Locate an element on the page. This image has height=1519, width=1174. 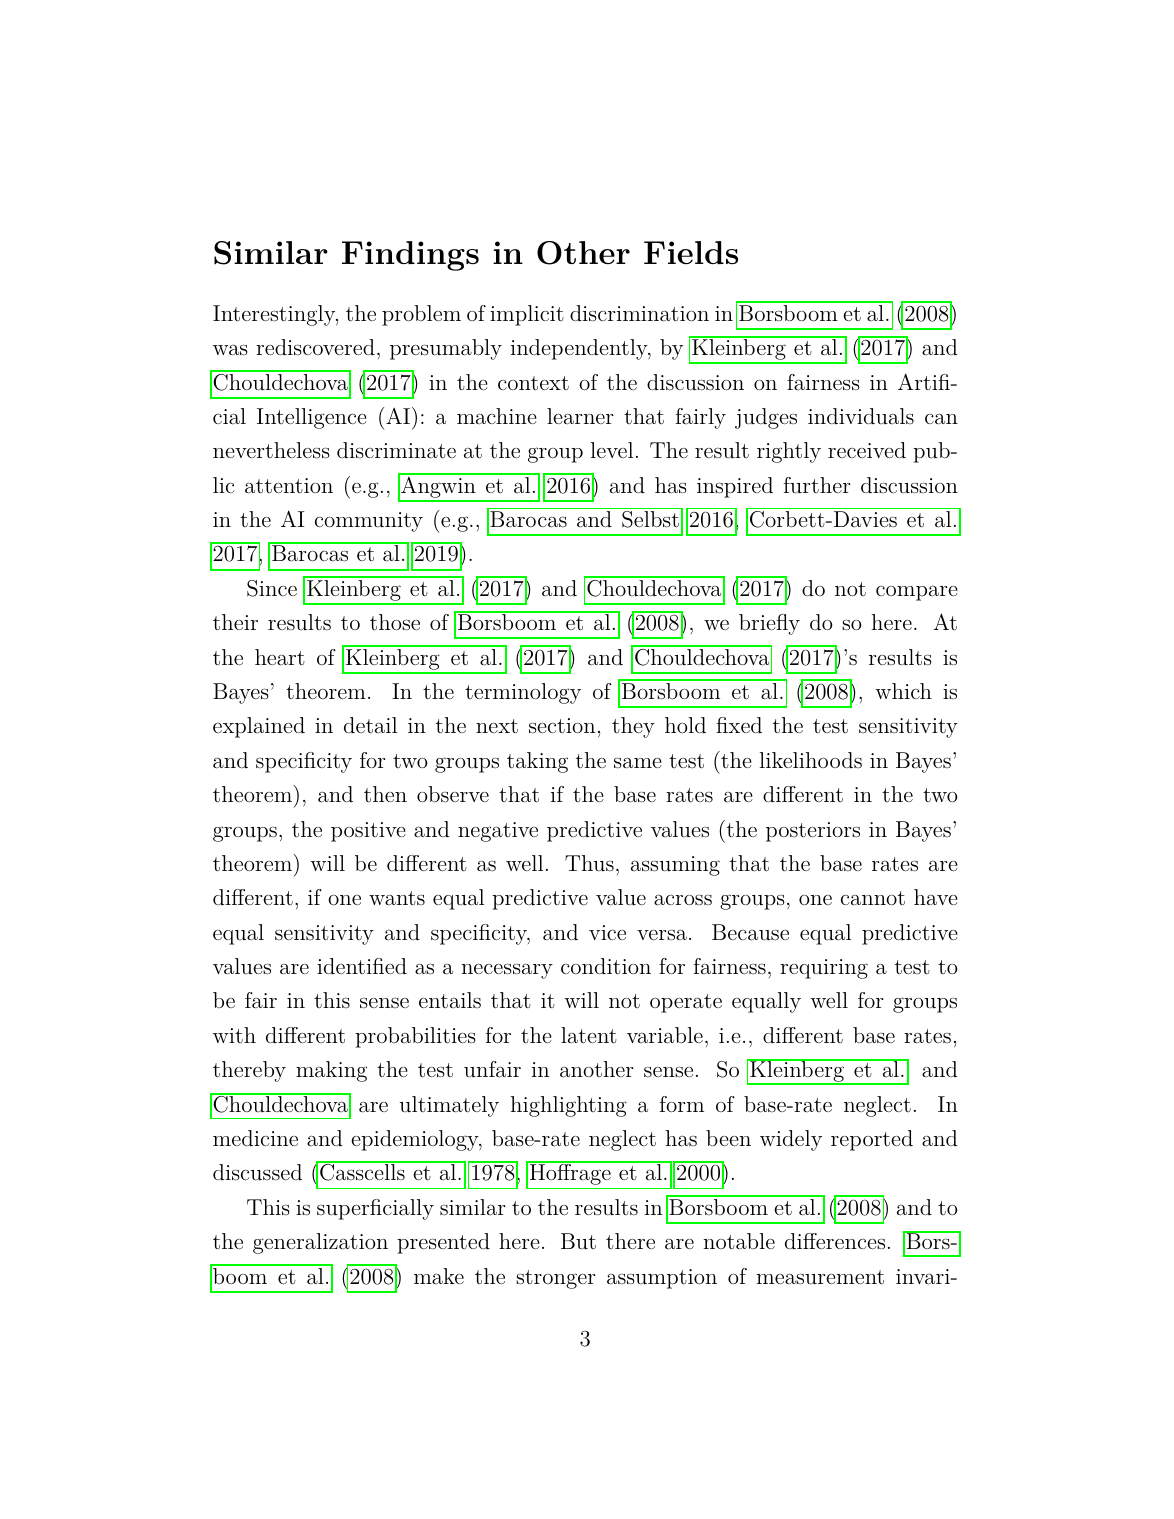
likelihoods is located at coordinates (811, 760).
